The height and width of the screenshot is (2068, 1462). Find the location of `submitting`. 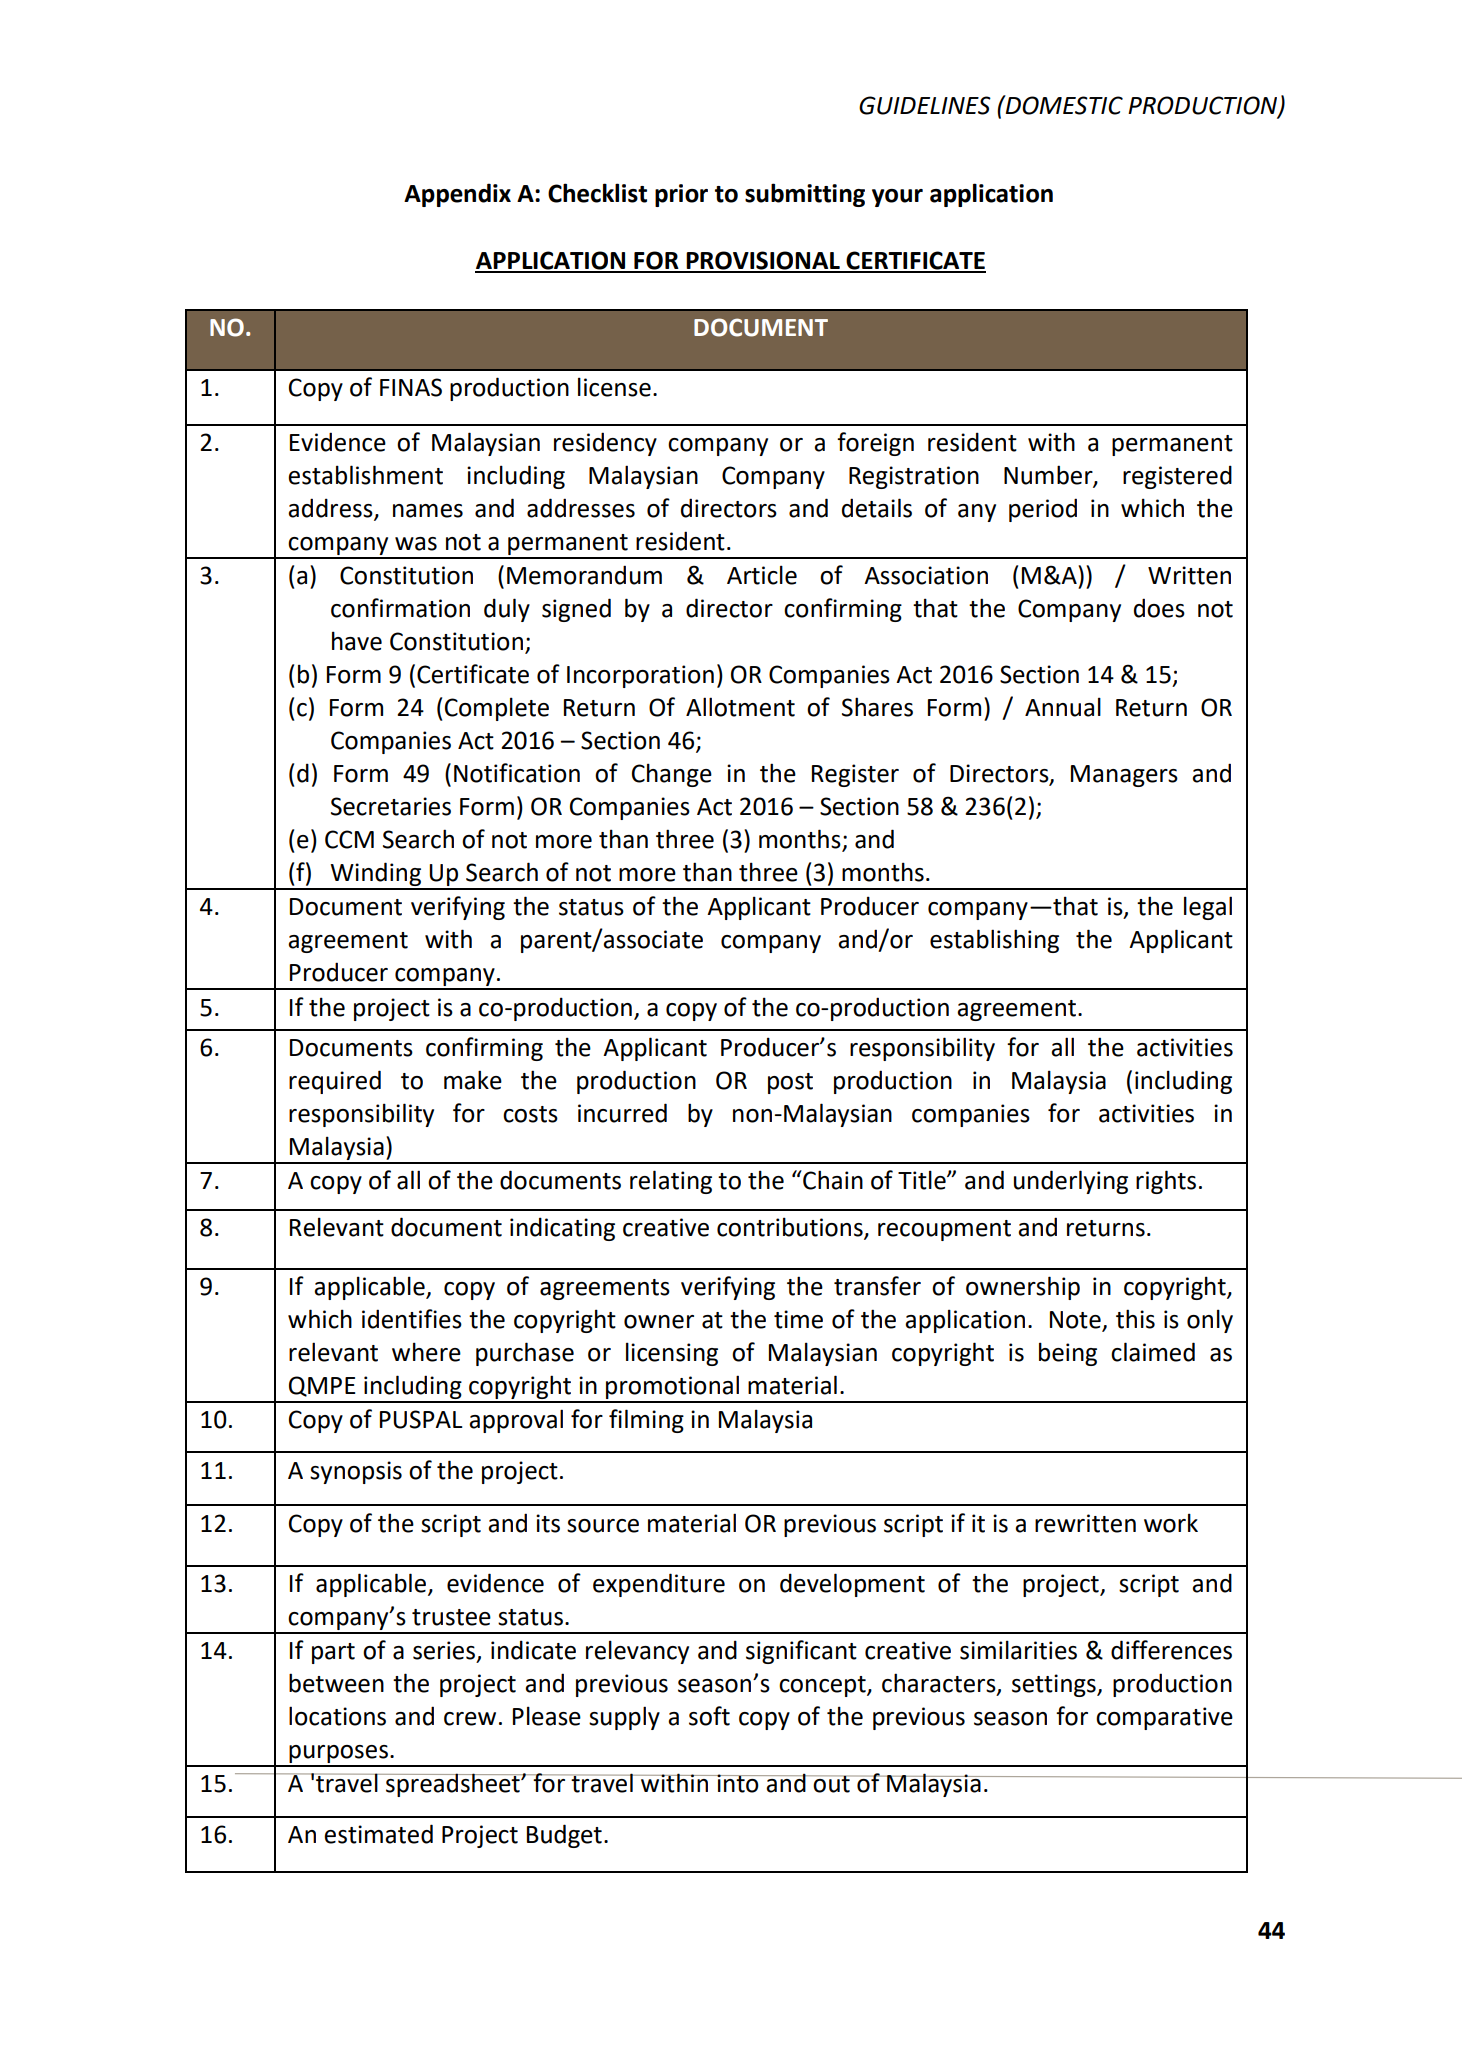

submitting is located at coordinates (805, 195).
